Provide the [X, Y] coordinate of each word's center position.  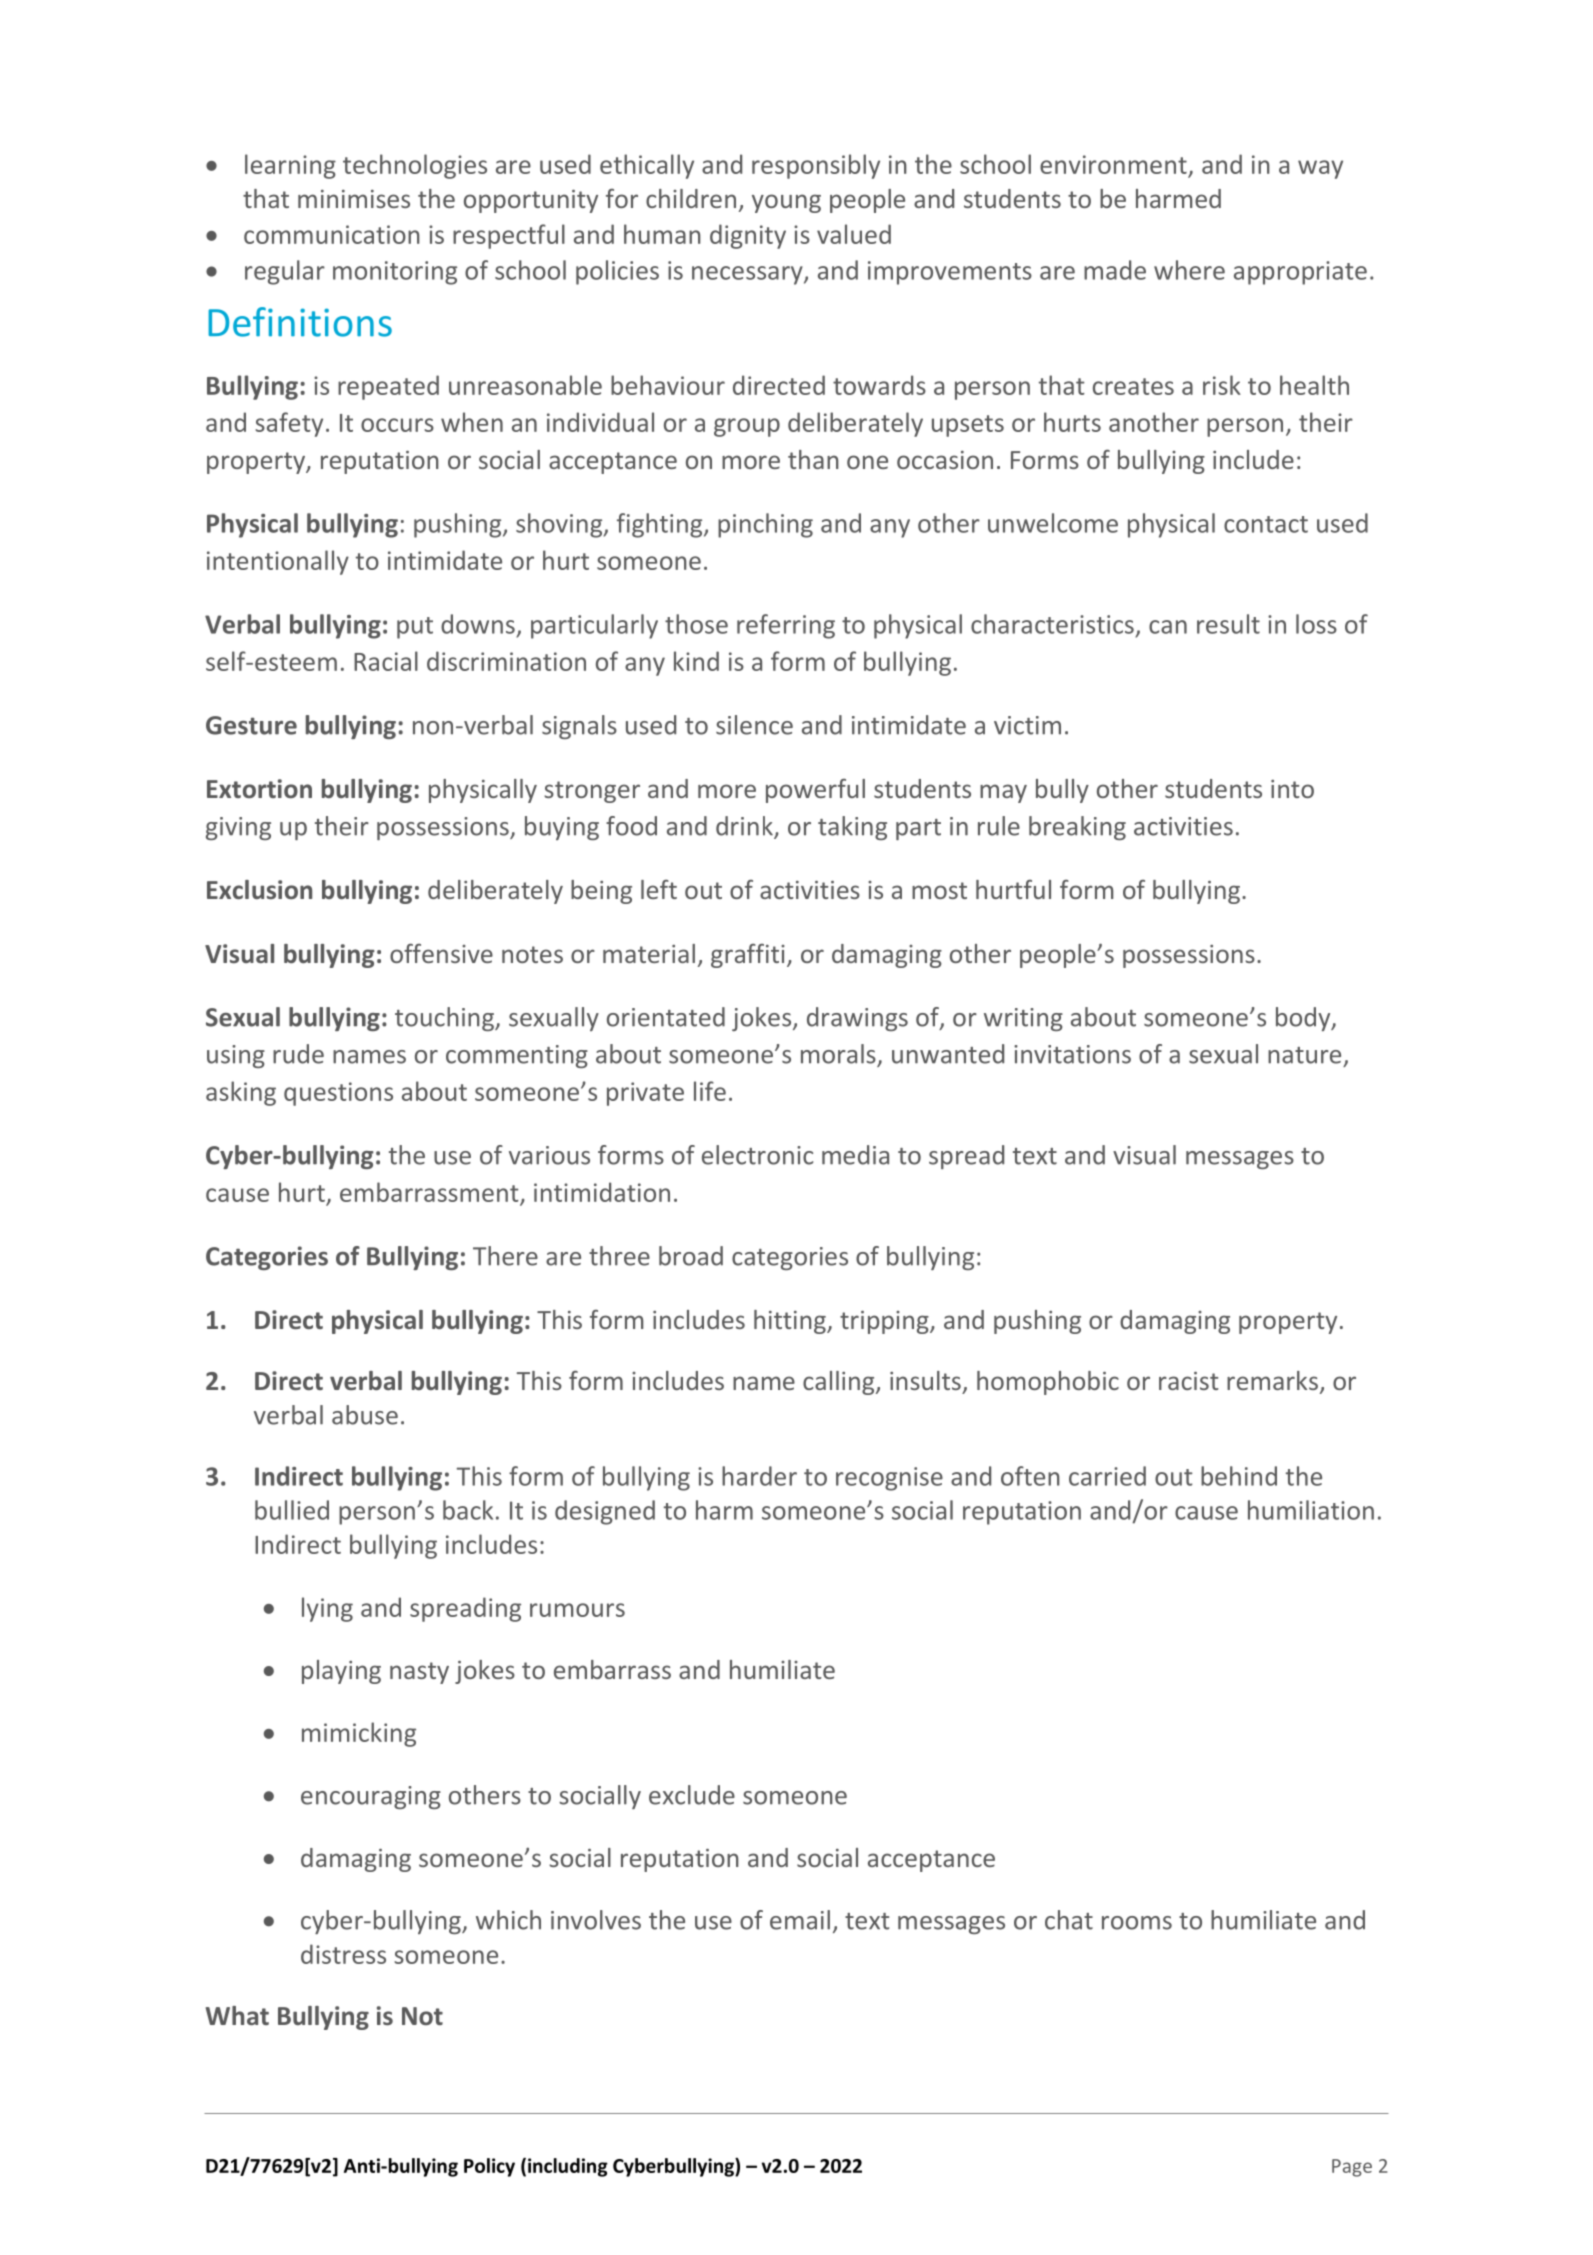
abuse [365, 1415]
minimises [354, 199]
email [800, 1920]
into [1292, 789]
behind [1239, 1476]
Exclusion [259, 889]
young [786, 203]
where [1189, 270]
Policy [489, 2167]
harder [759, 1476]
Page [1352, 2168]
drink [745, 827]
